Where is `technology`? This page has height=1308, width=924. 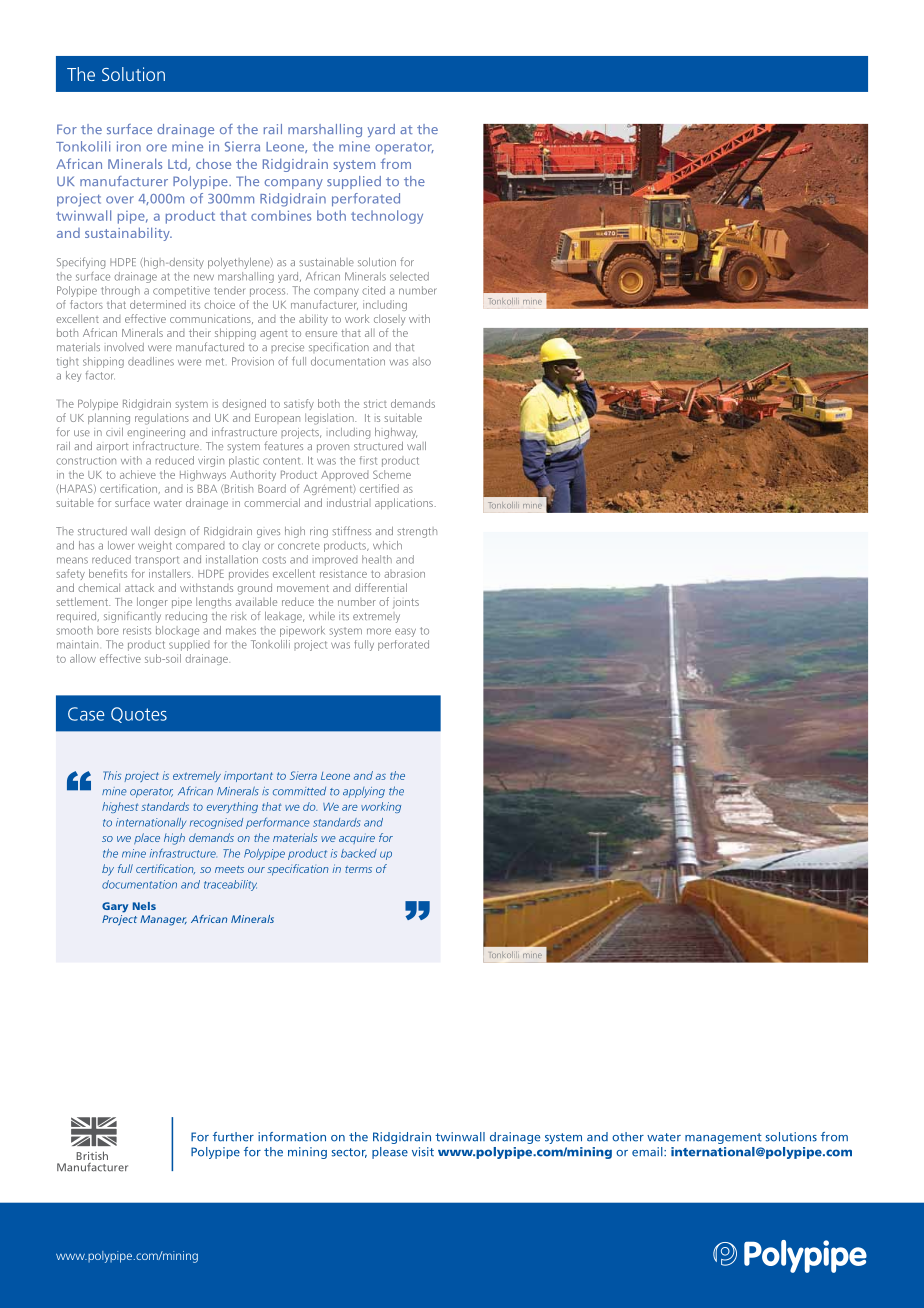 technology is located at coordinates (387, 217).
